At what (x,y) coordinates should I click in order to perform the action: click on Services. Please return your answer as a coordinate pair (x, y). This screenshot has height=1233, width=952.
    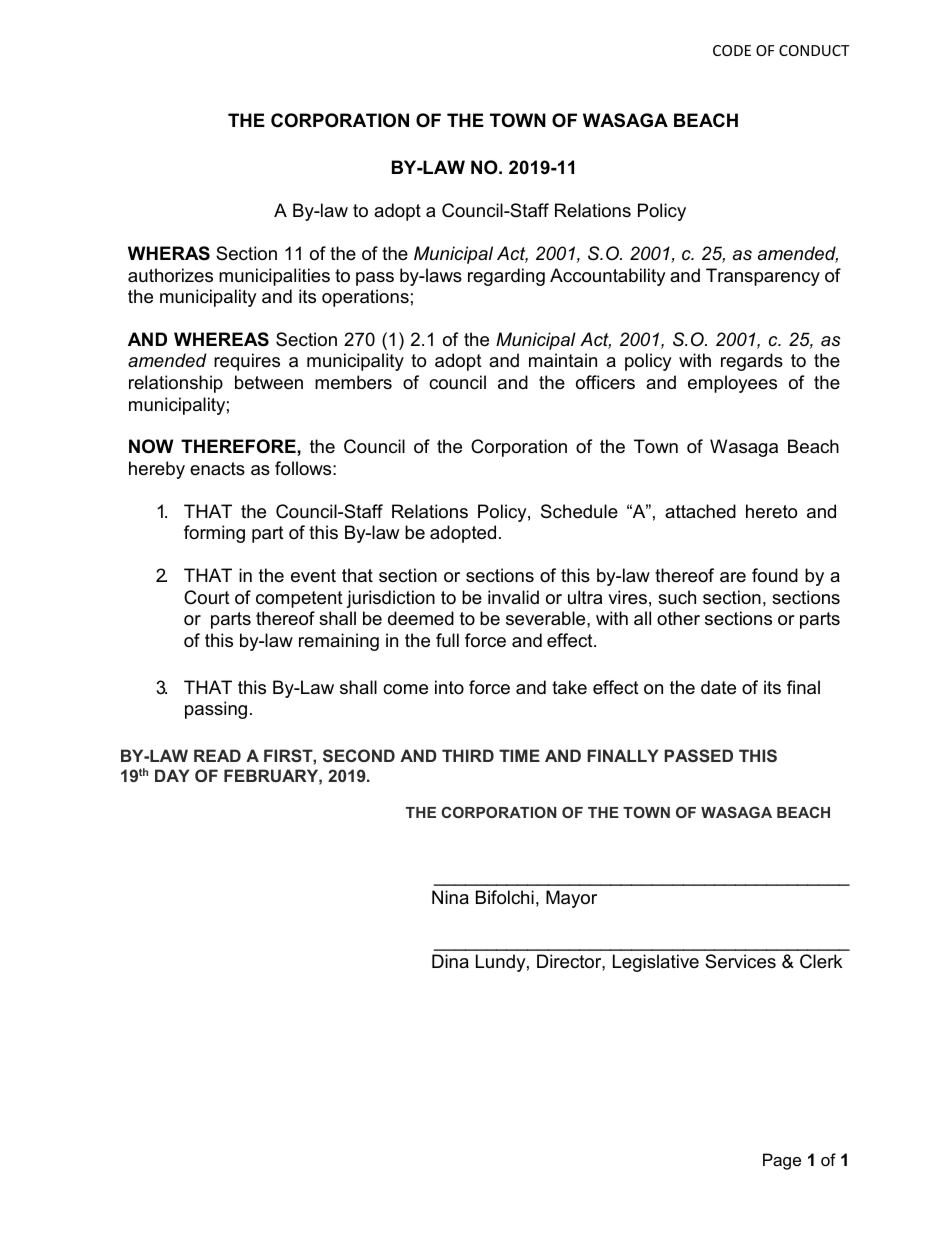
    Looking at the image, I should click on (740, 961).
